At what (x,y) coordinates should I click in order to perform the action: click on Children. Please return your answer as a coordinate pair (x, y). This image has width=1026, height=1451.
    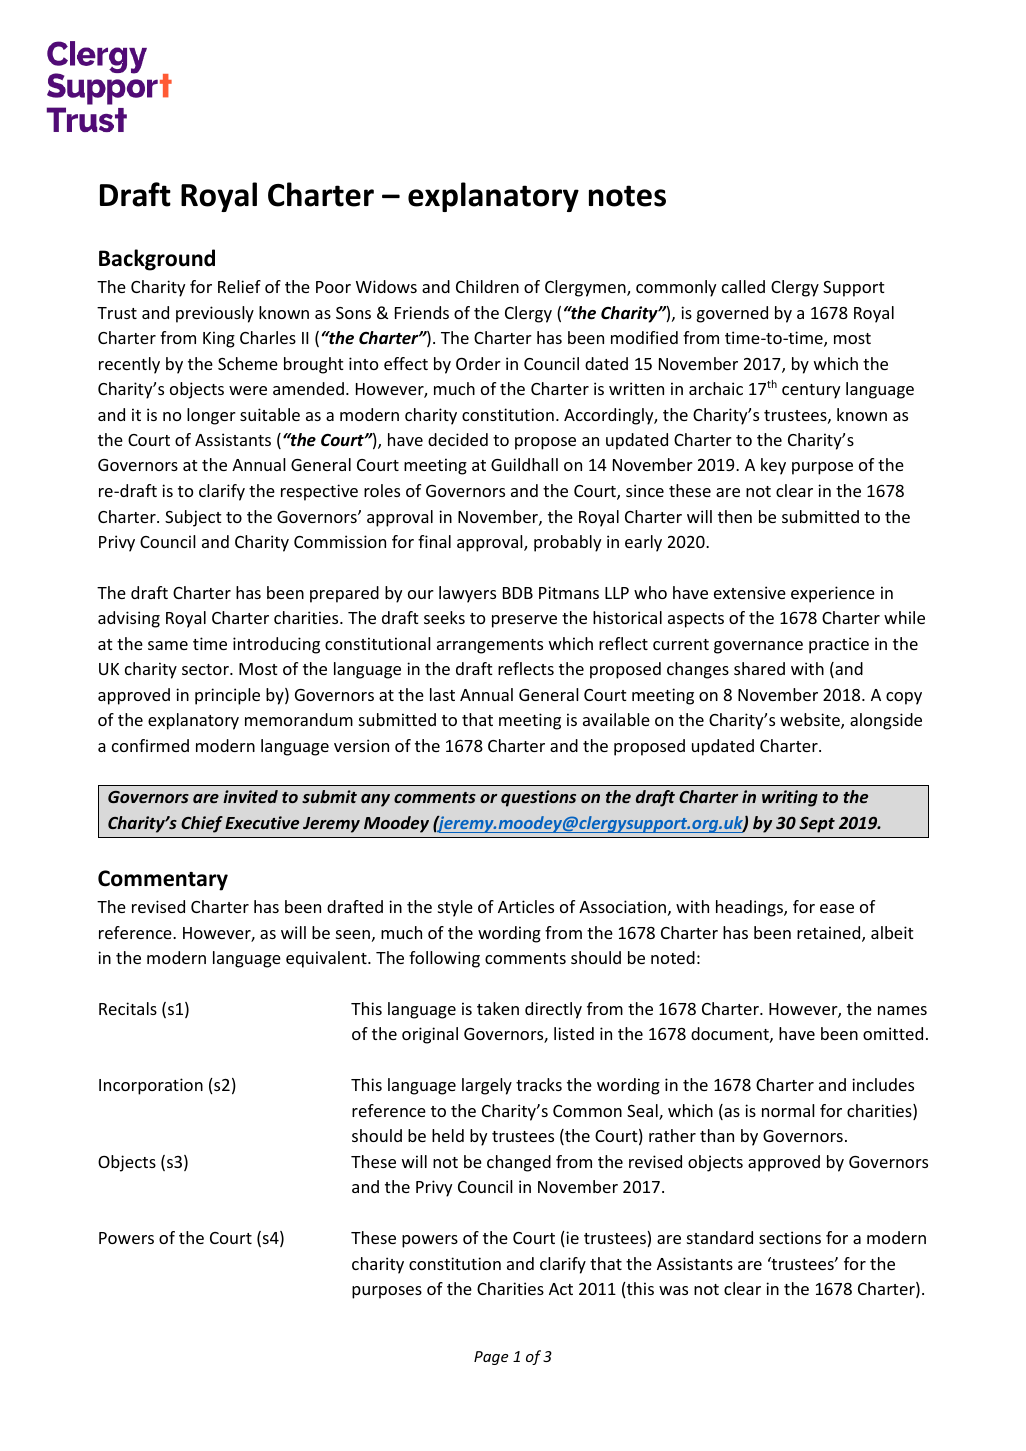
    Looking at the image, I should click on (487, 286).
